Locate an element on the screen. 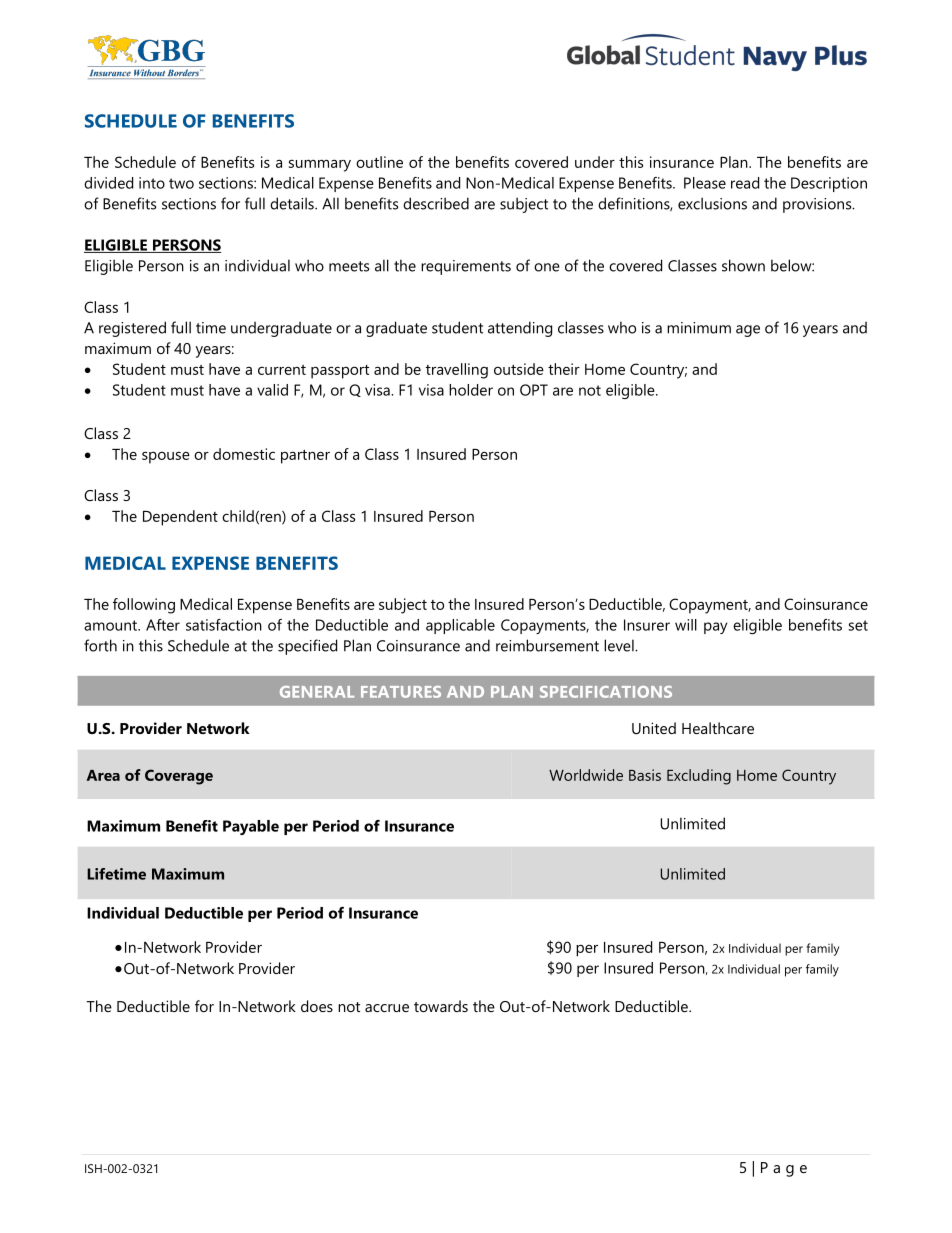  does is located at coordinates (317, 1006).
